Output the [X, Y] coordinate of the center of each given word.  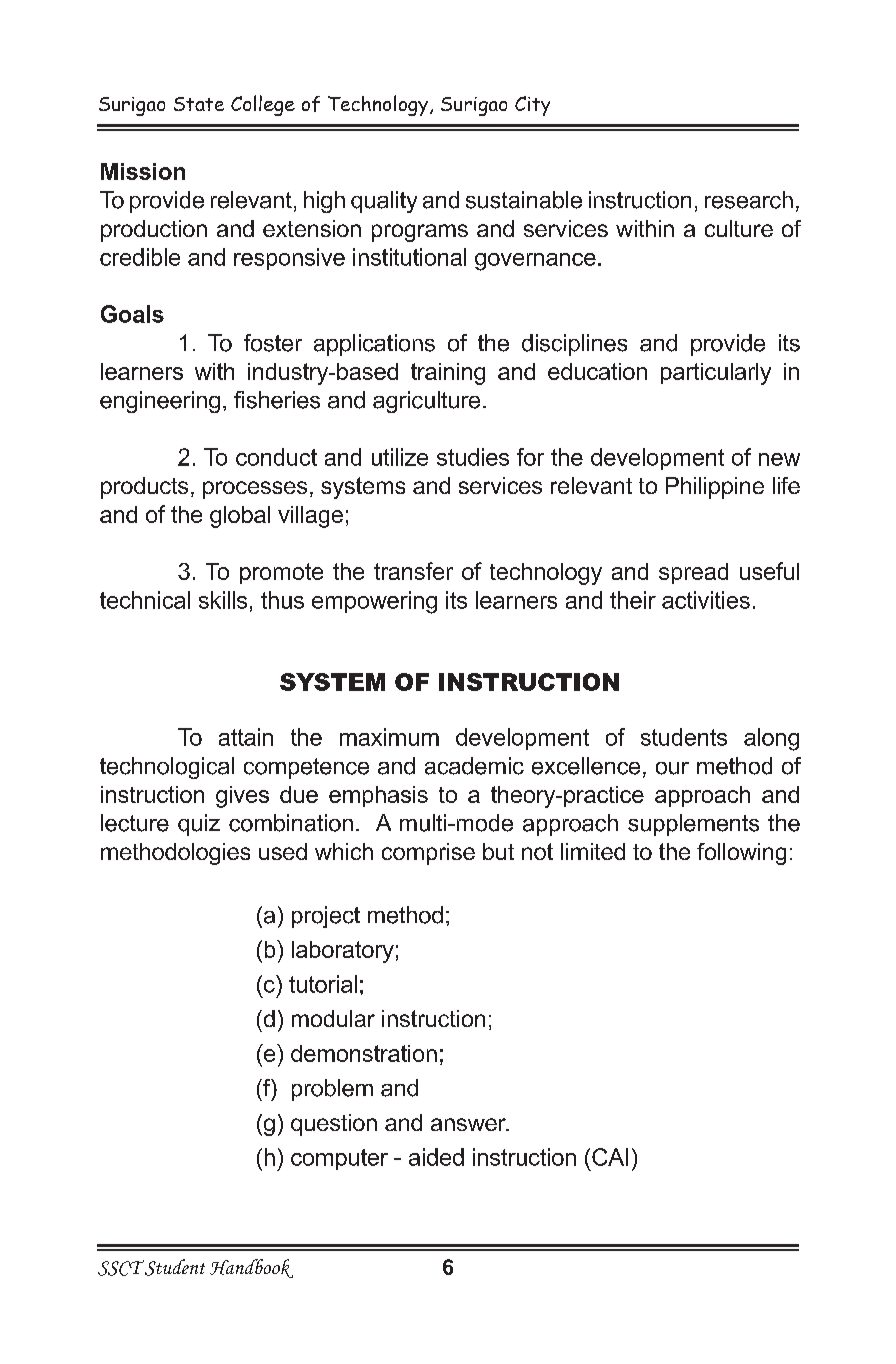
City [532, 106]
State [199, 104]
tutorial [323, 984]
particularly [716, 374]
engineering [160, 402]
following [741, 854]
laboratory [343, 952]
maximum [389, 737]
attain [246, 737]
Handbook [251, 1268]
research [749, 200]
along [771, 739]
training [448, 374]
